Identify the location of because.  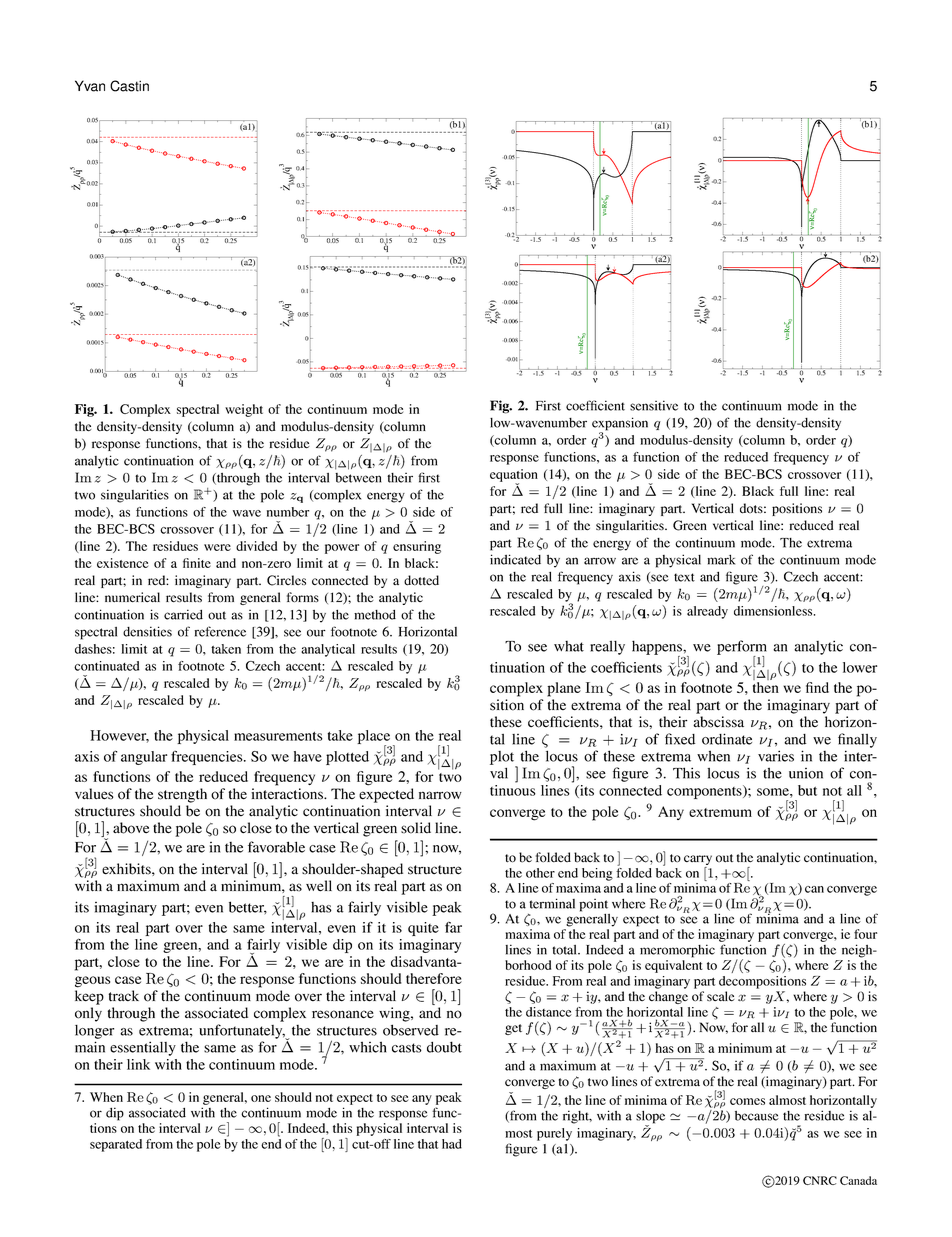
(757, 1116).
